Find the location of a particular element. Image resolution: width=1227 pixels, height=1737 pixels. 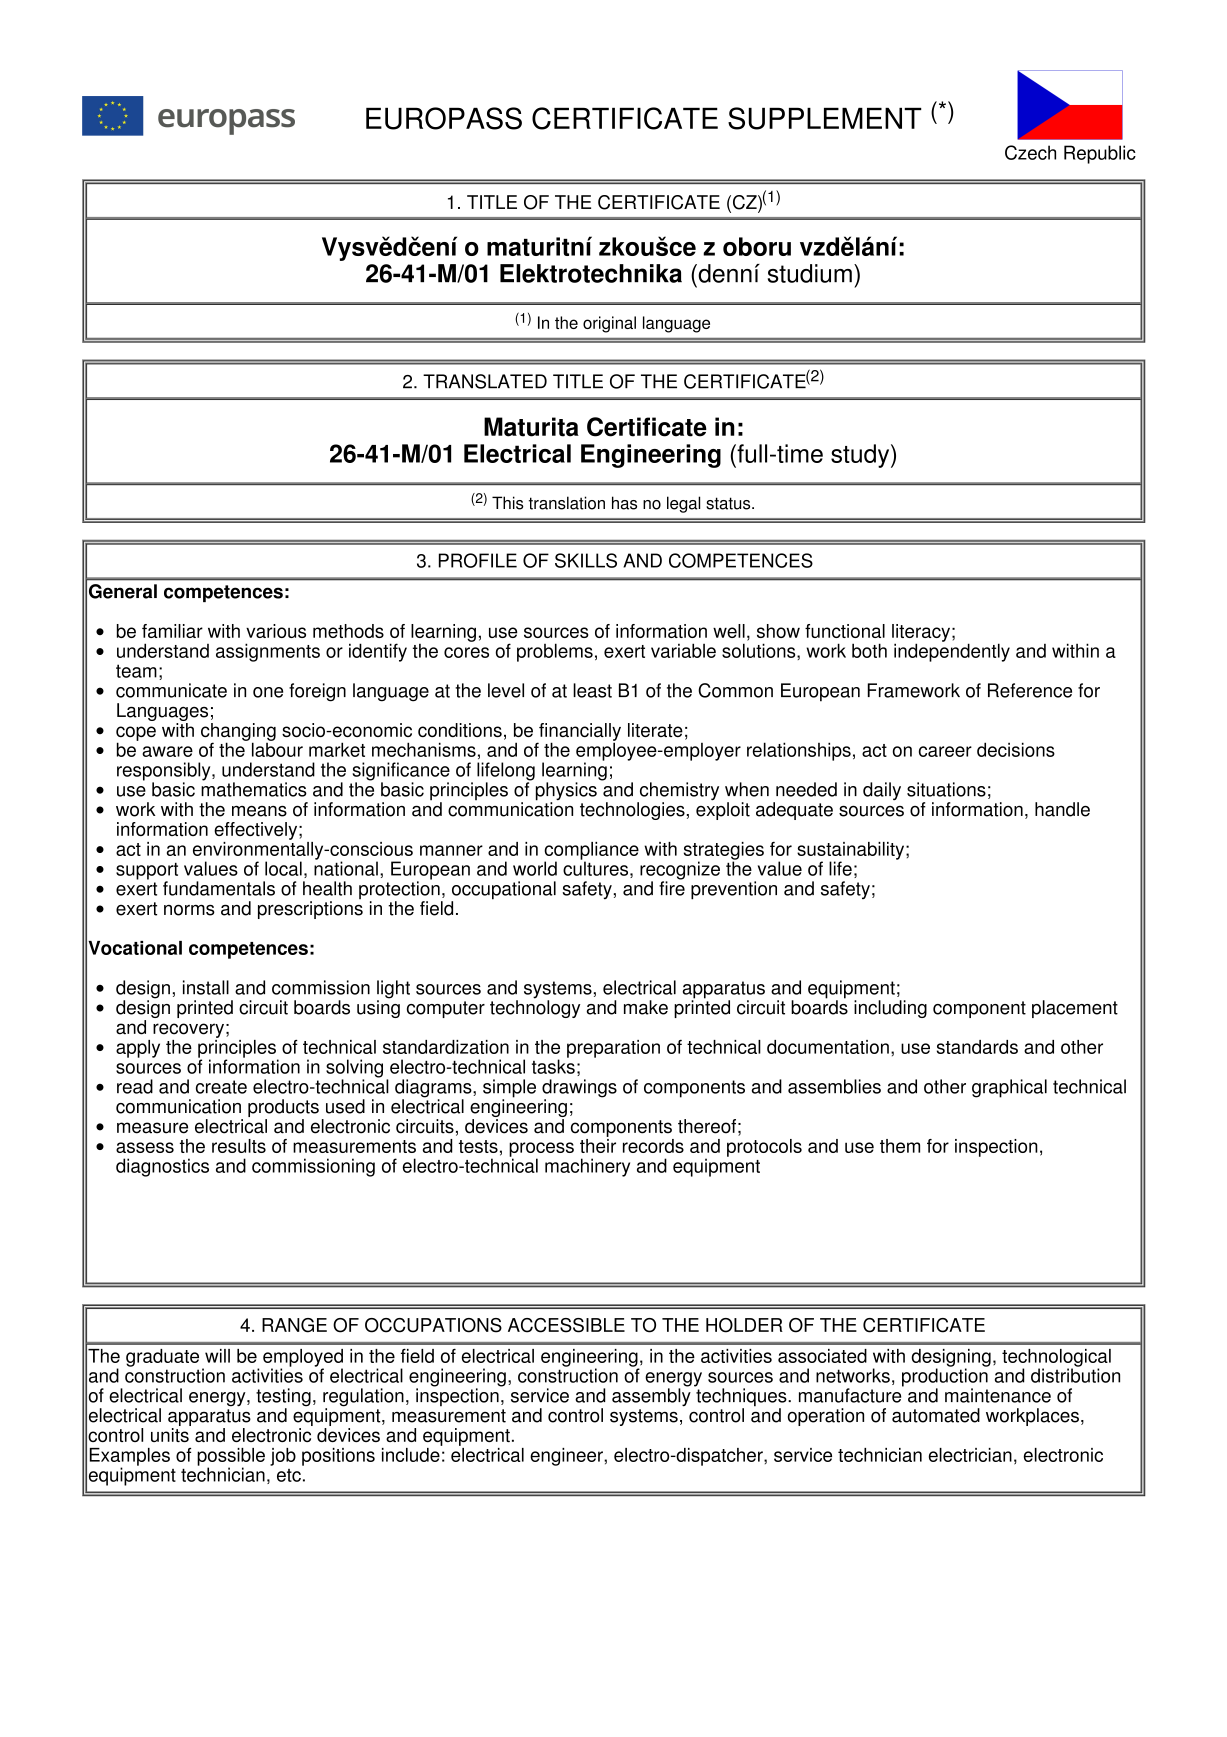

make is located at coordinates (646, 1007).
